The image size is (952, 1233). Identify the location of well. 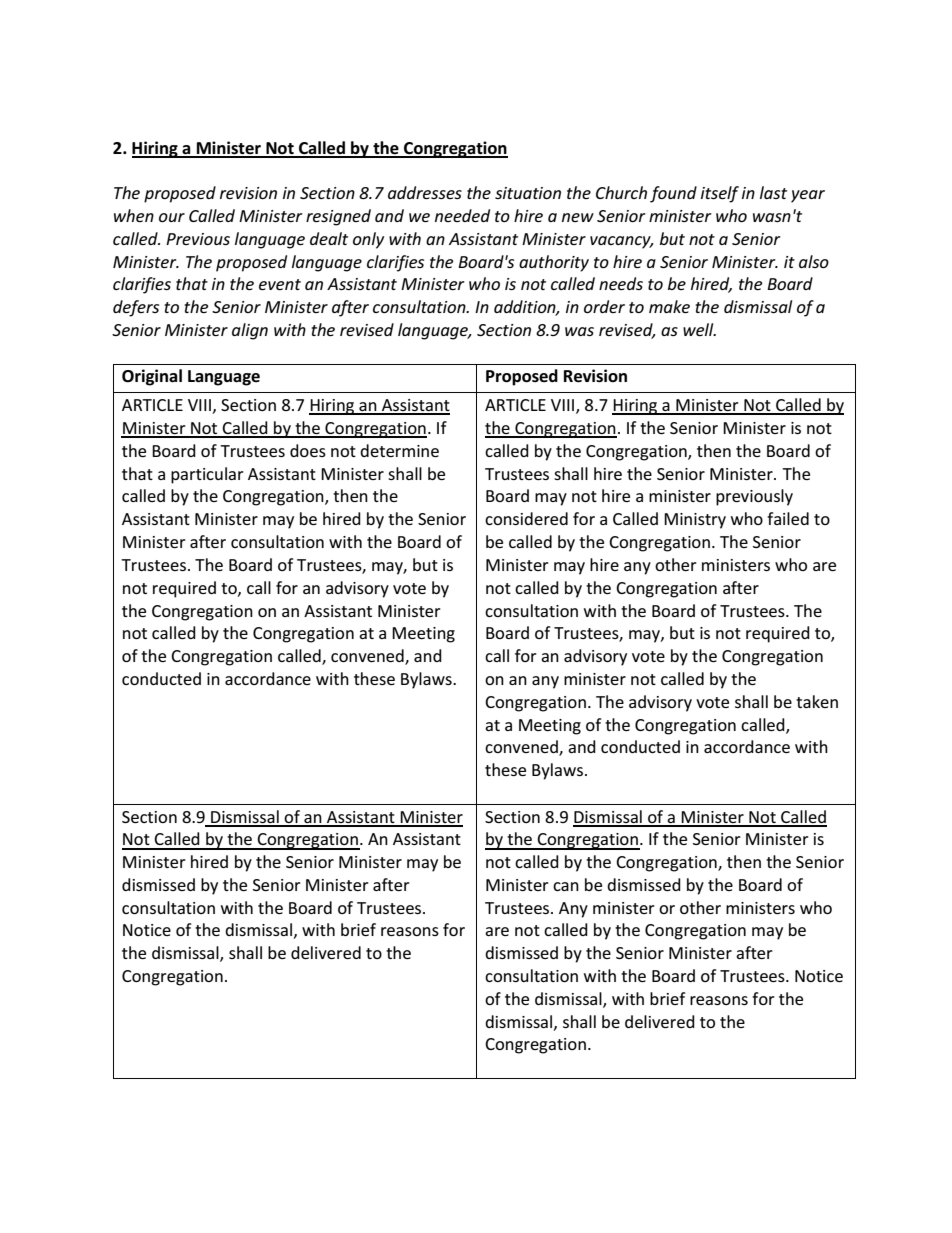
(699, 329).
